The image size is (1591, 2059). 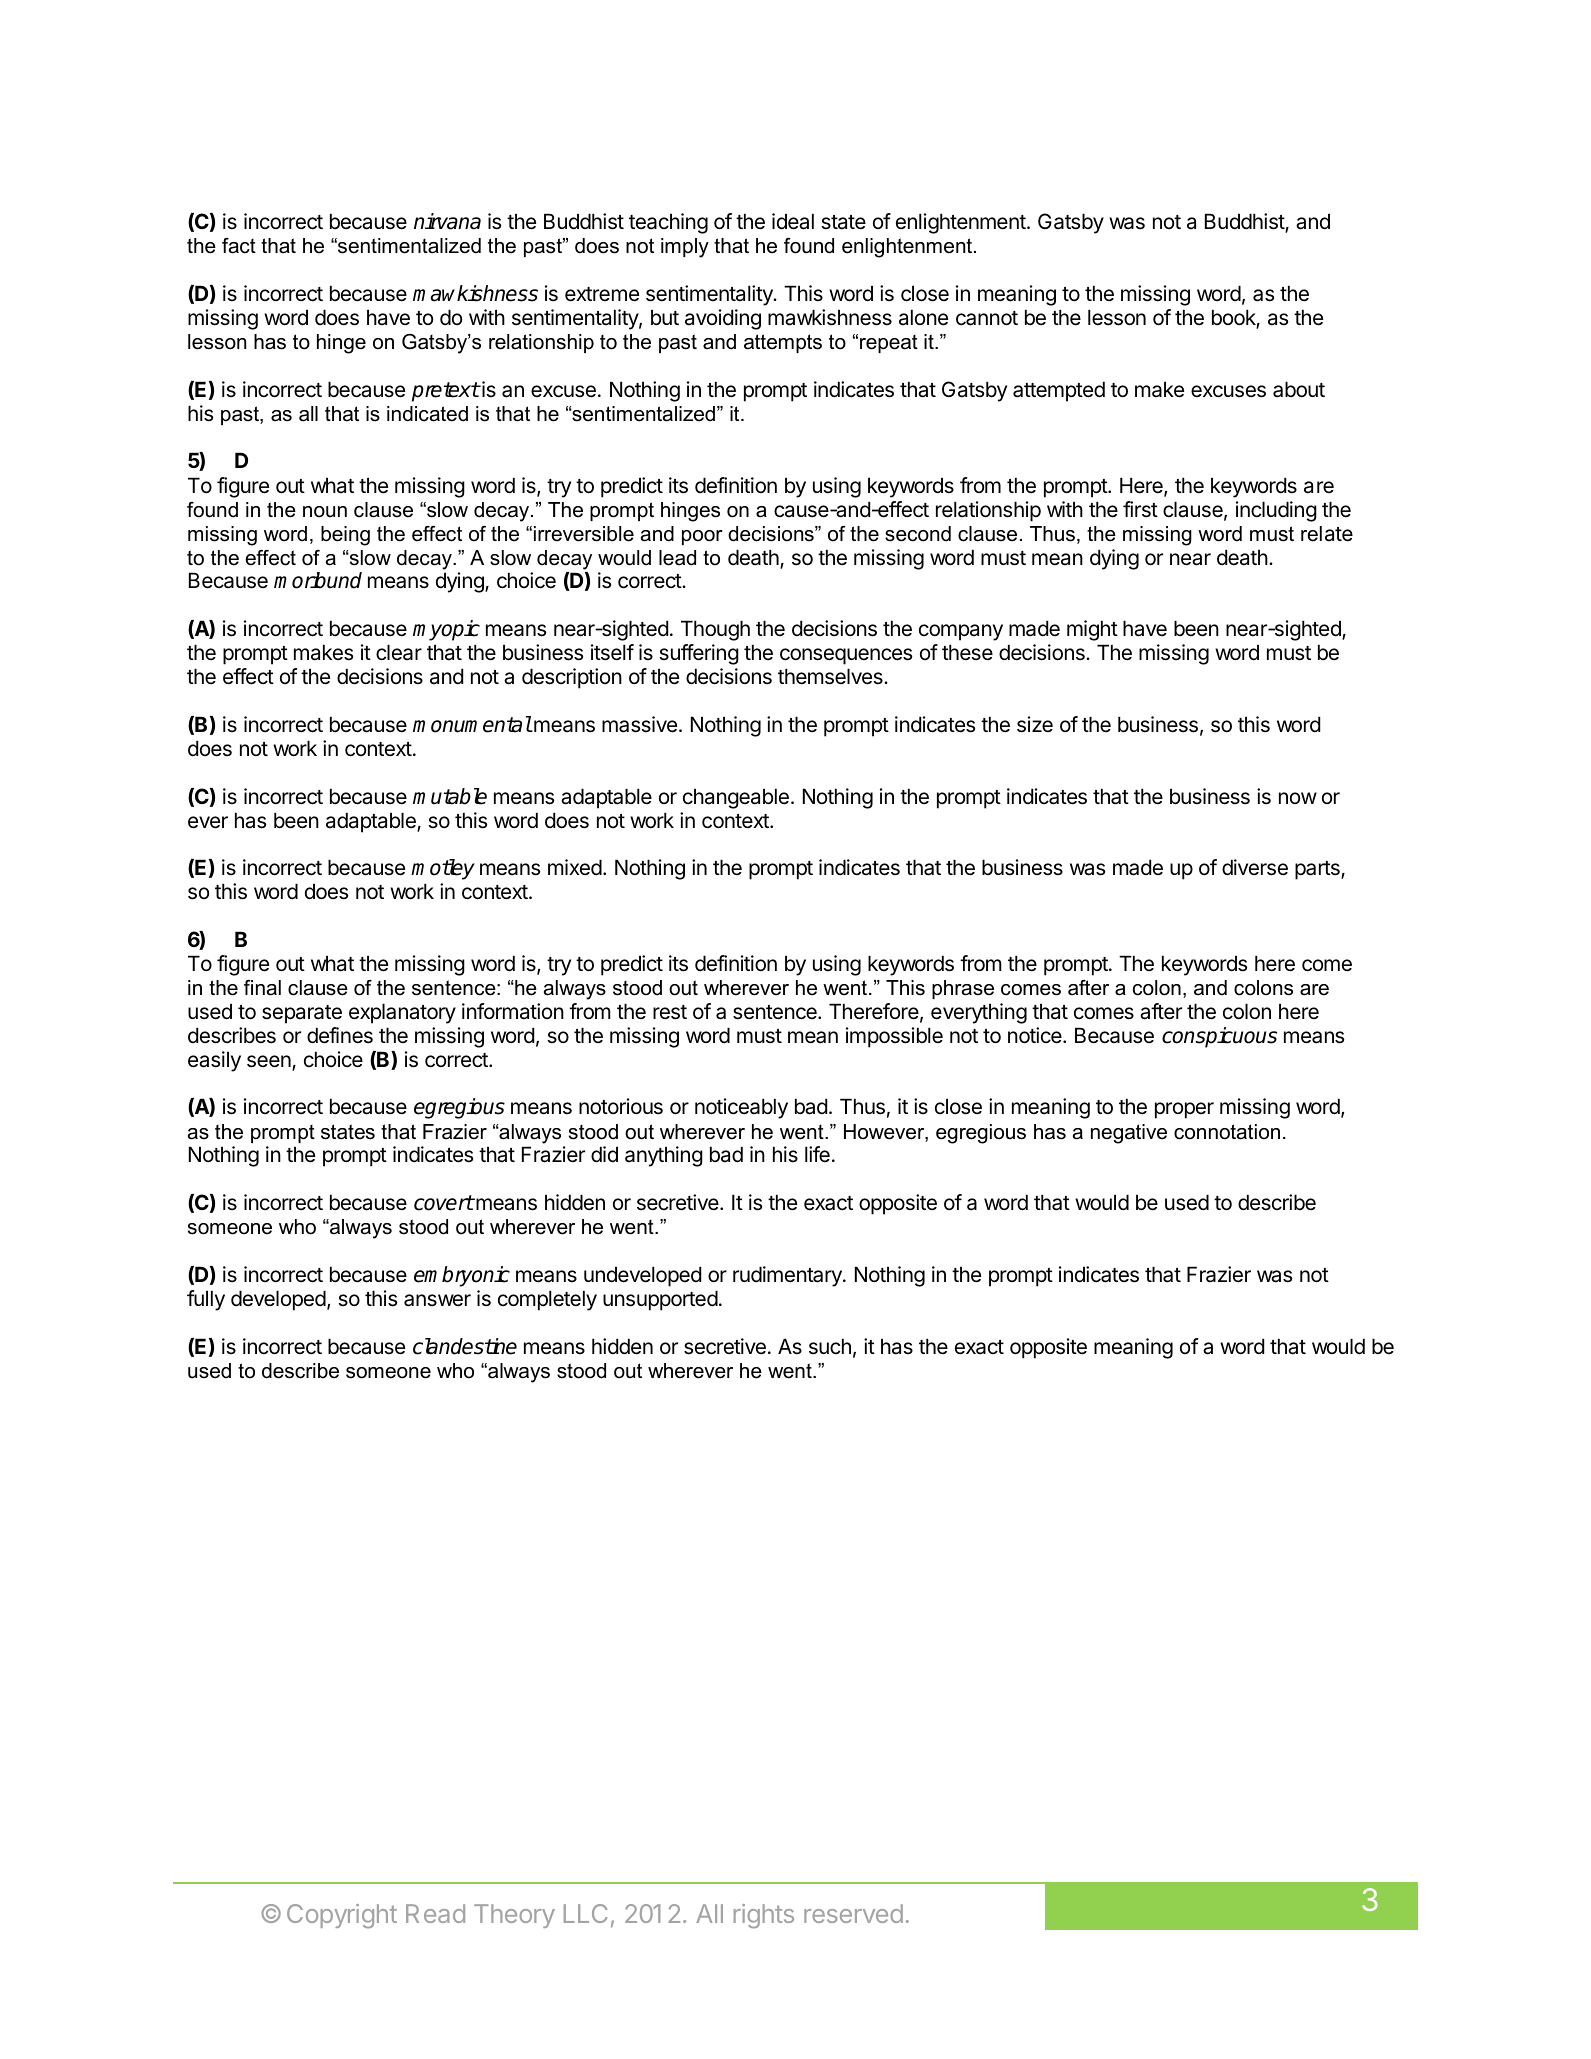 I want to click on connotation, so click(x=1227, y=1132).
